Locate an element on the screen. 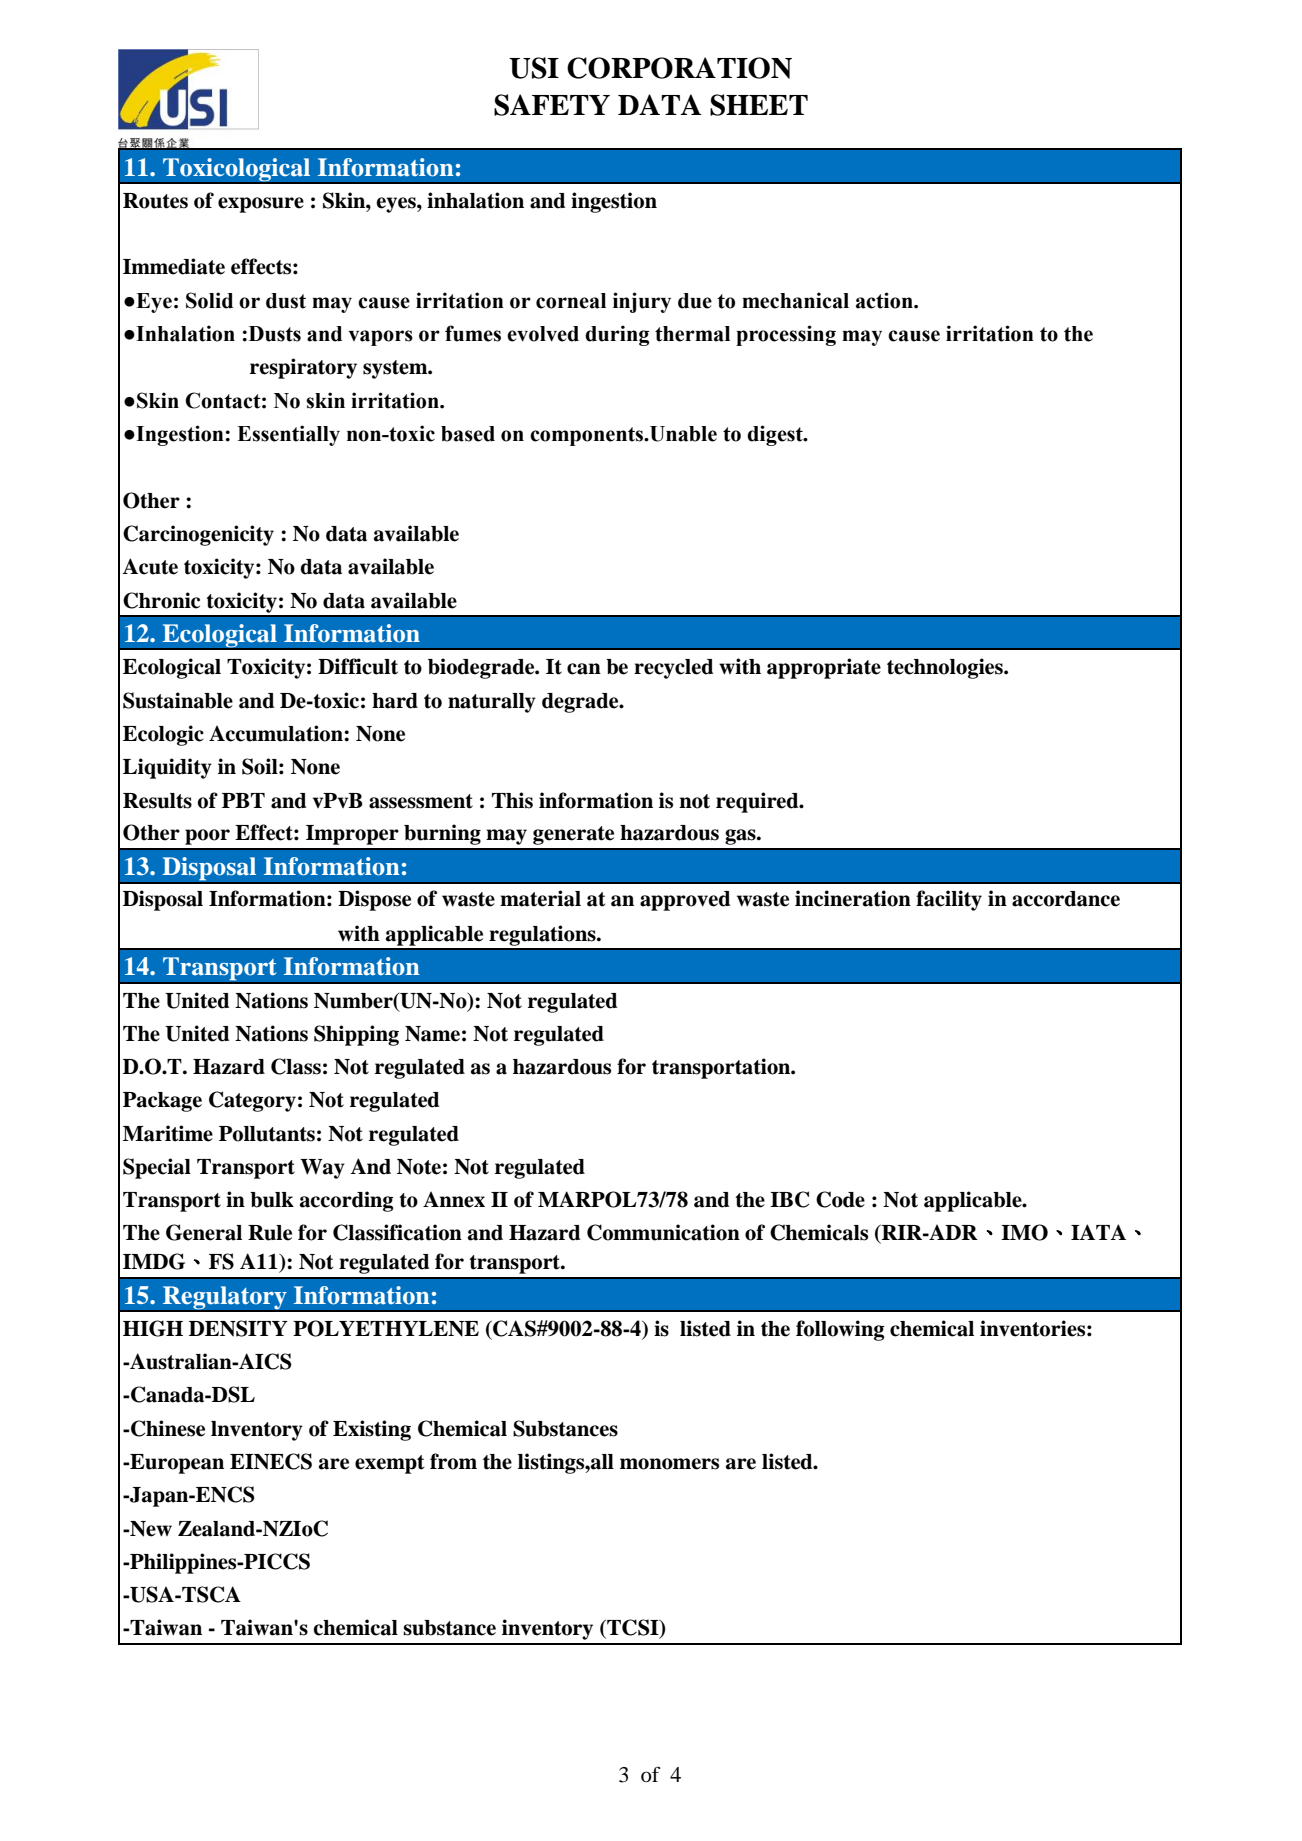 Image resolution: width=1302 pixels, height=1841 pixels. EINECS is located at coordinates (271, 1461).
